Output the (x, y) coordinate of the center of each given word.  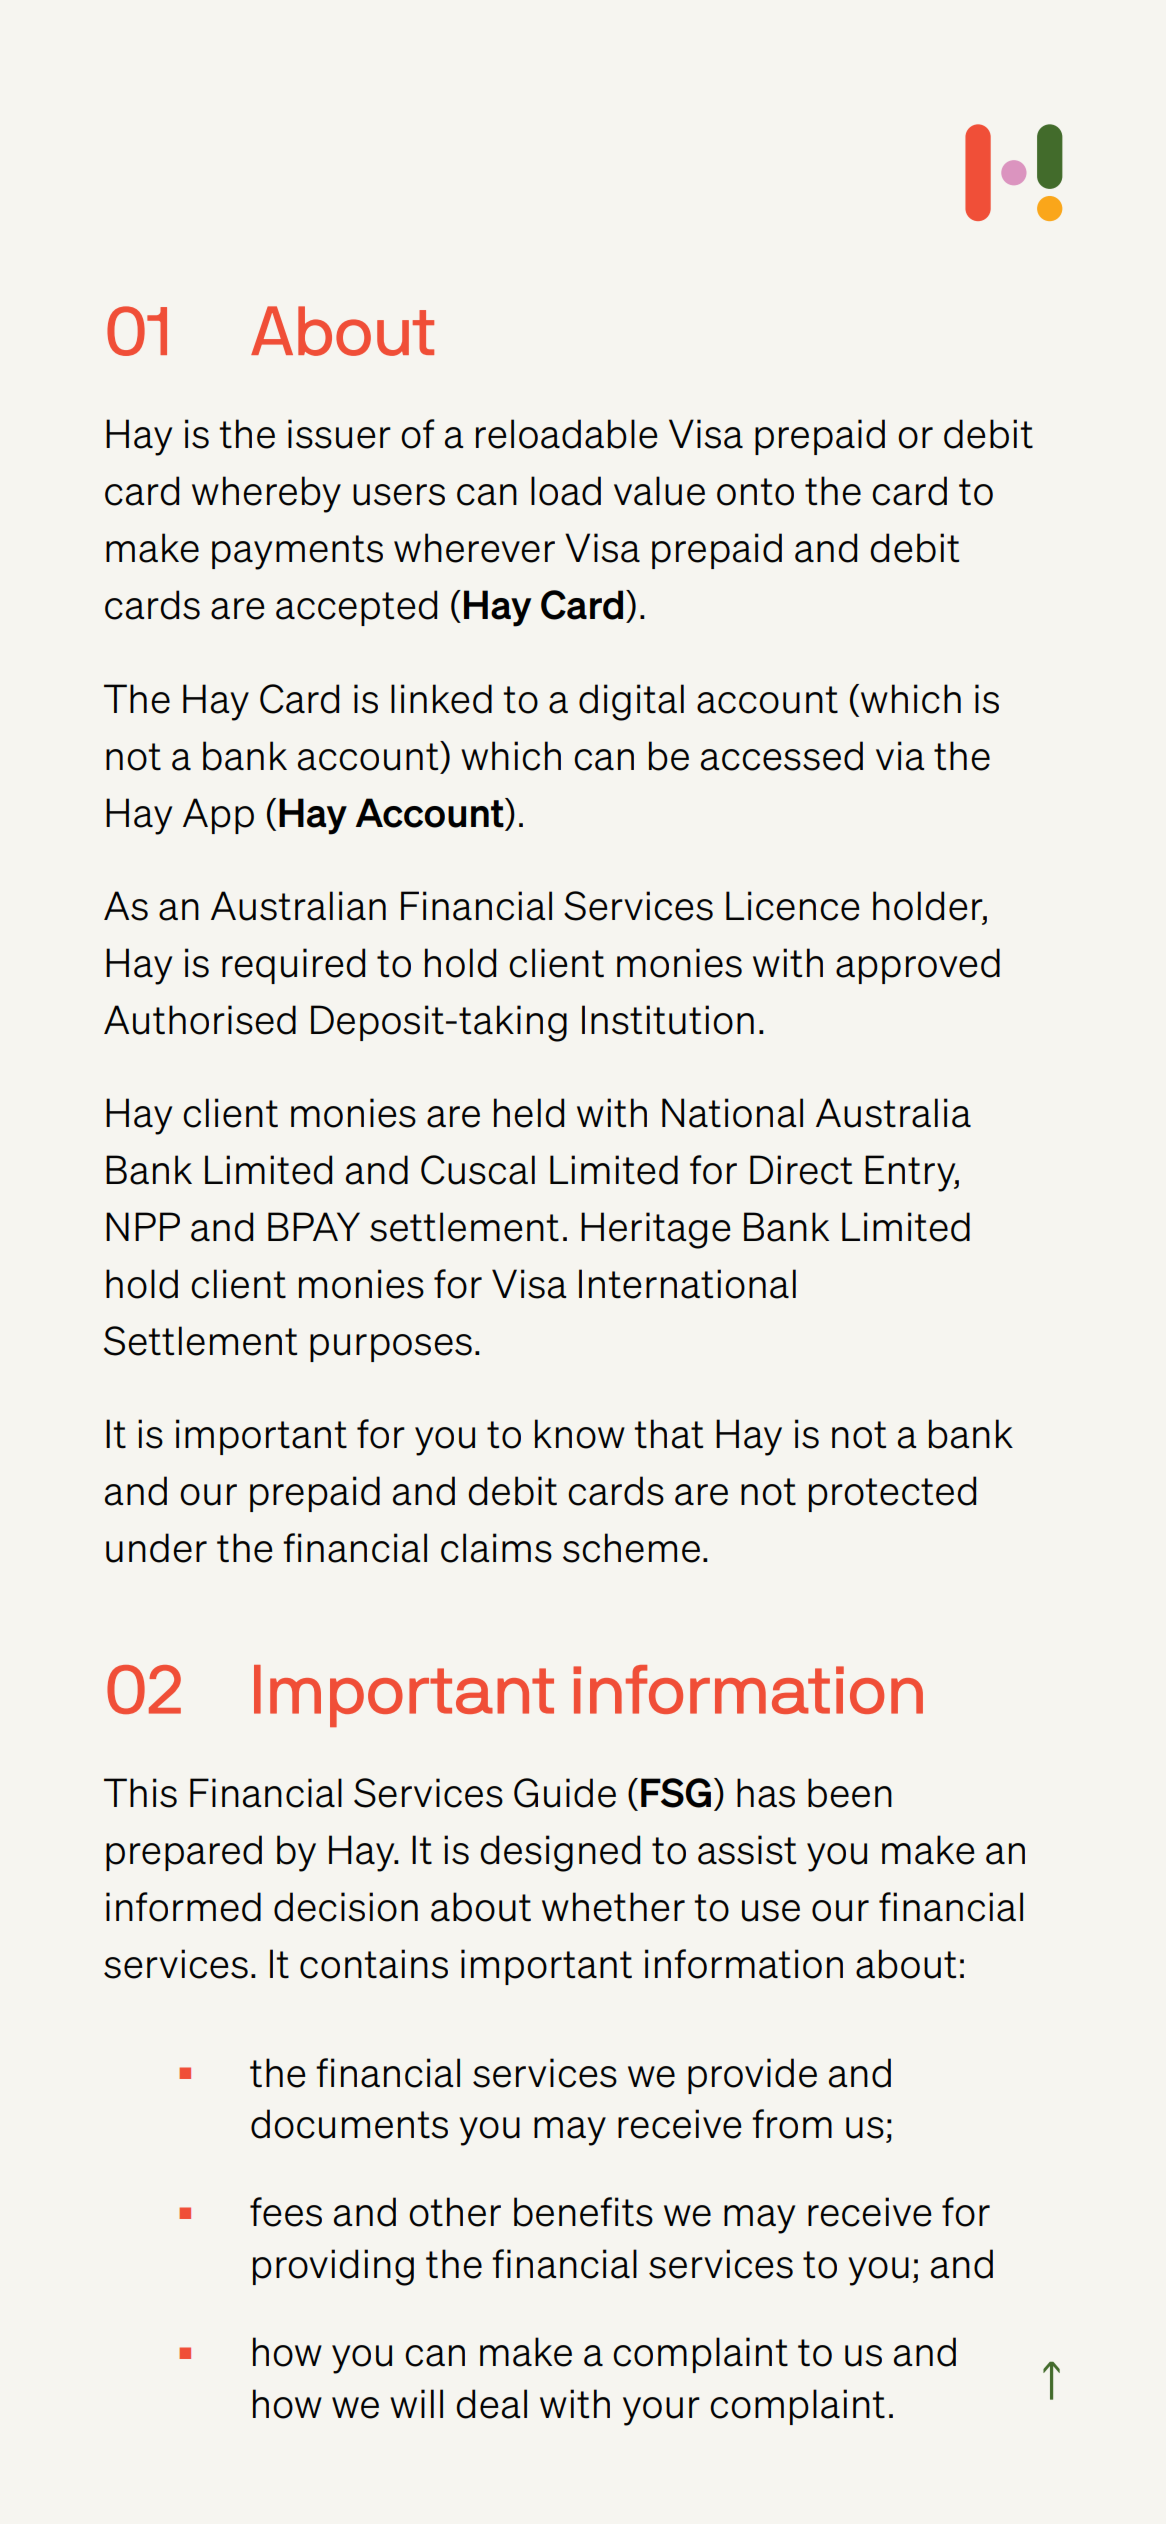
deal (491, 2404)
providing (333, 2267)
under (156, 1548)
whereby (266, 494)
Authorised (200, 1020)
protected (892, 1494)
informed (183, 1907)
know (580, 1434)
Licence (793, 906)
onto (755, 492)
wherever (474, 548)
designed (560, 1853)
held (529, 1113)
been (850, 1793)
